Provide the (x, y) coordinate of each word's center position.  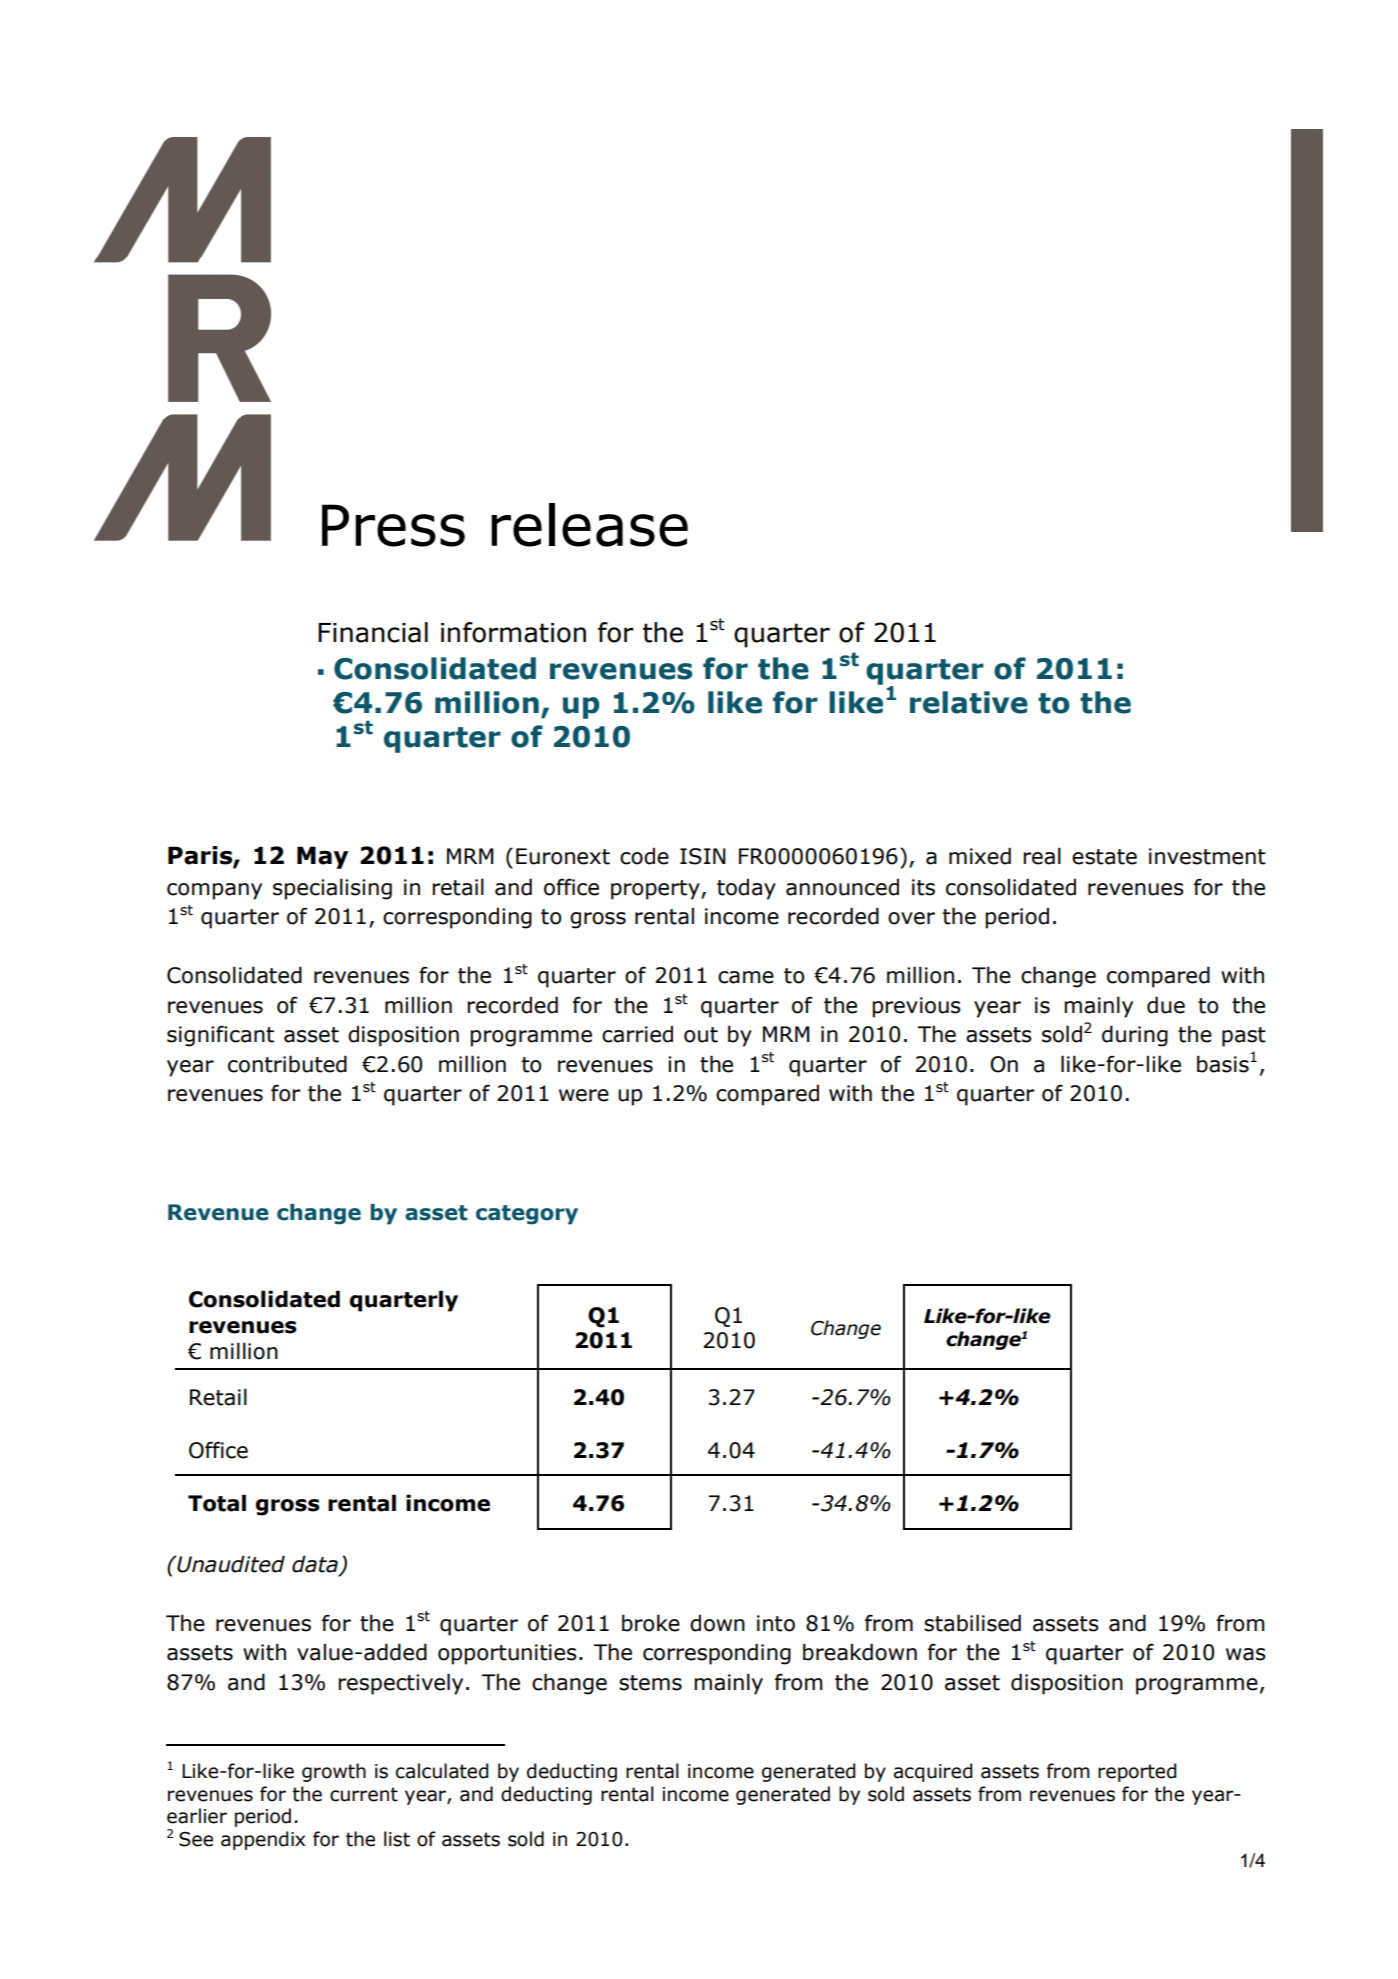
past (1244, 1037)
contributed (287, 1064)
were (584, 1095)
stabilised (972, 1623)
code (644, 856)
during (1135, 1036)
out (701, 1035)
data (316, 1565)
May (322, 857)
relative (969, 702)
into (776, 1623)
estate (1104, 857)
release (589, 525)
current (364, 1794)
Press (393, 525)
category (527, 1215)
